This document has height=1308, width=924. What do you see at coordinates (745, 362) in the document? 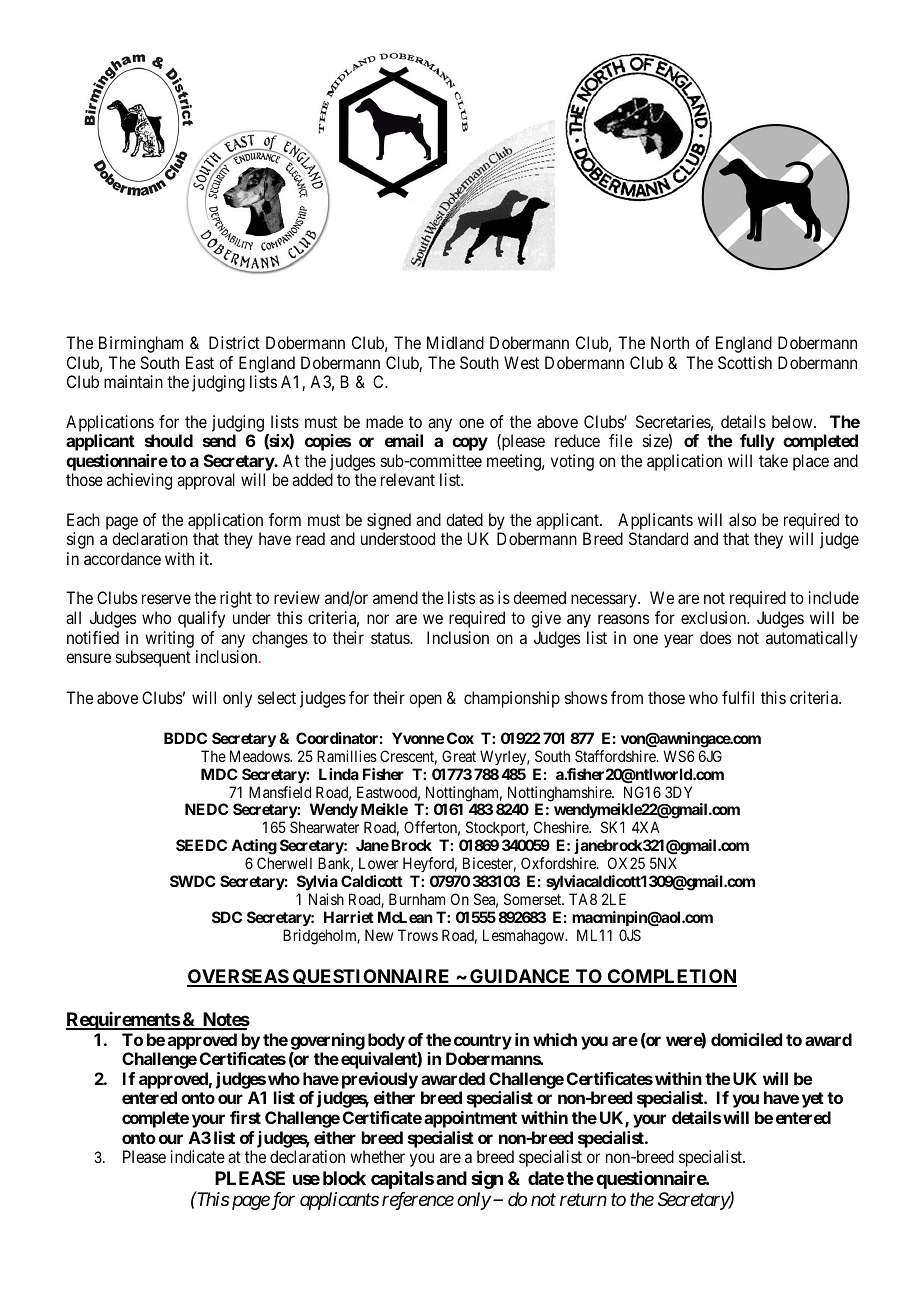
I see `Scottish` at bounding box center [745, 362].
